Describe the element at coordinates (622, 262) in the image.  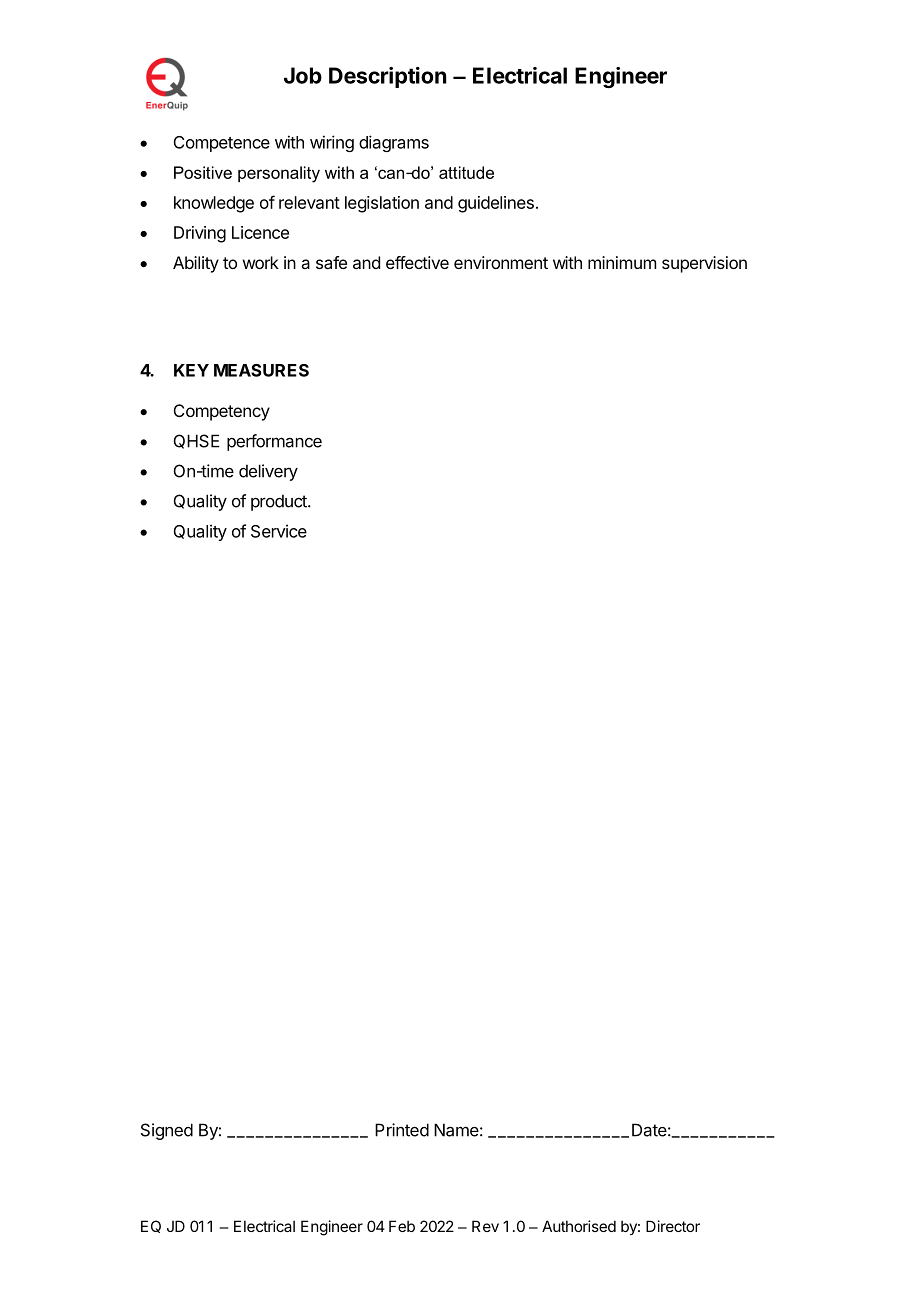
I see `minimum` at that location.
